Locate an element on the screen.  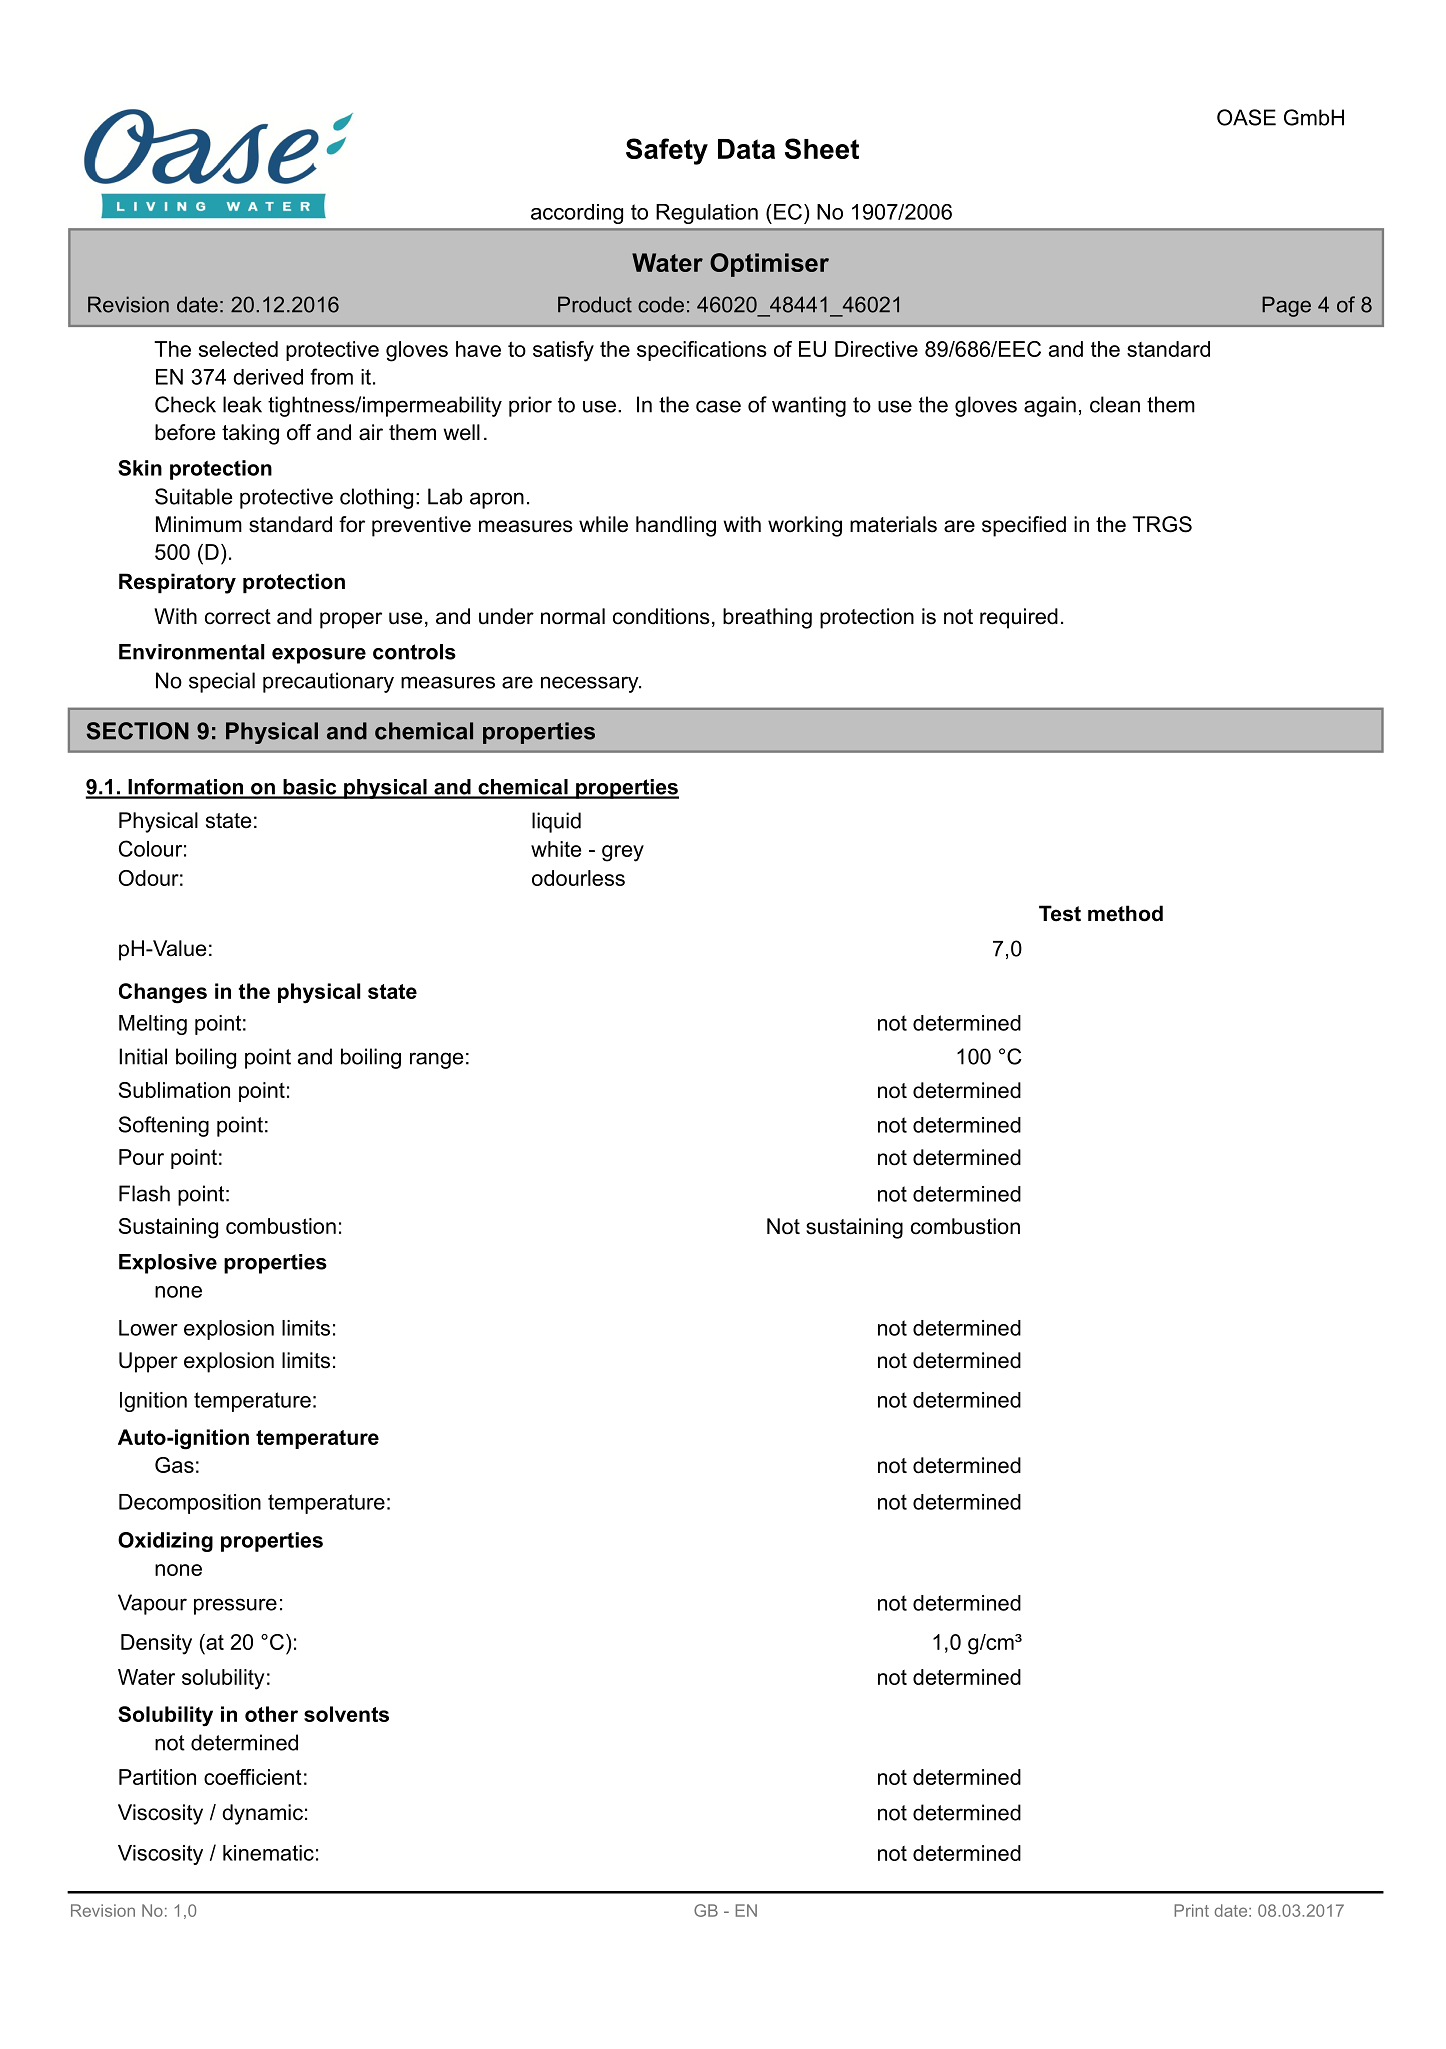
Print is located at coordinates (1191, 1910).
